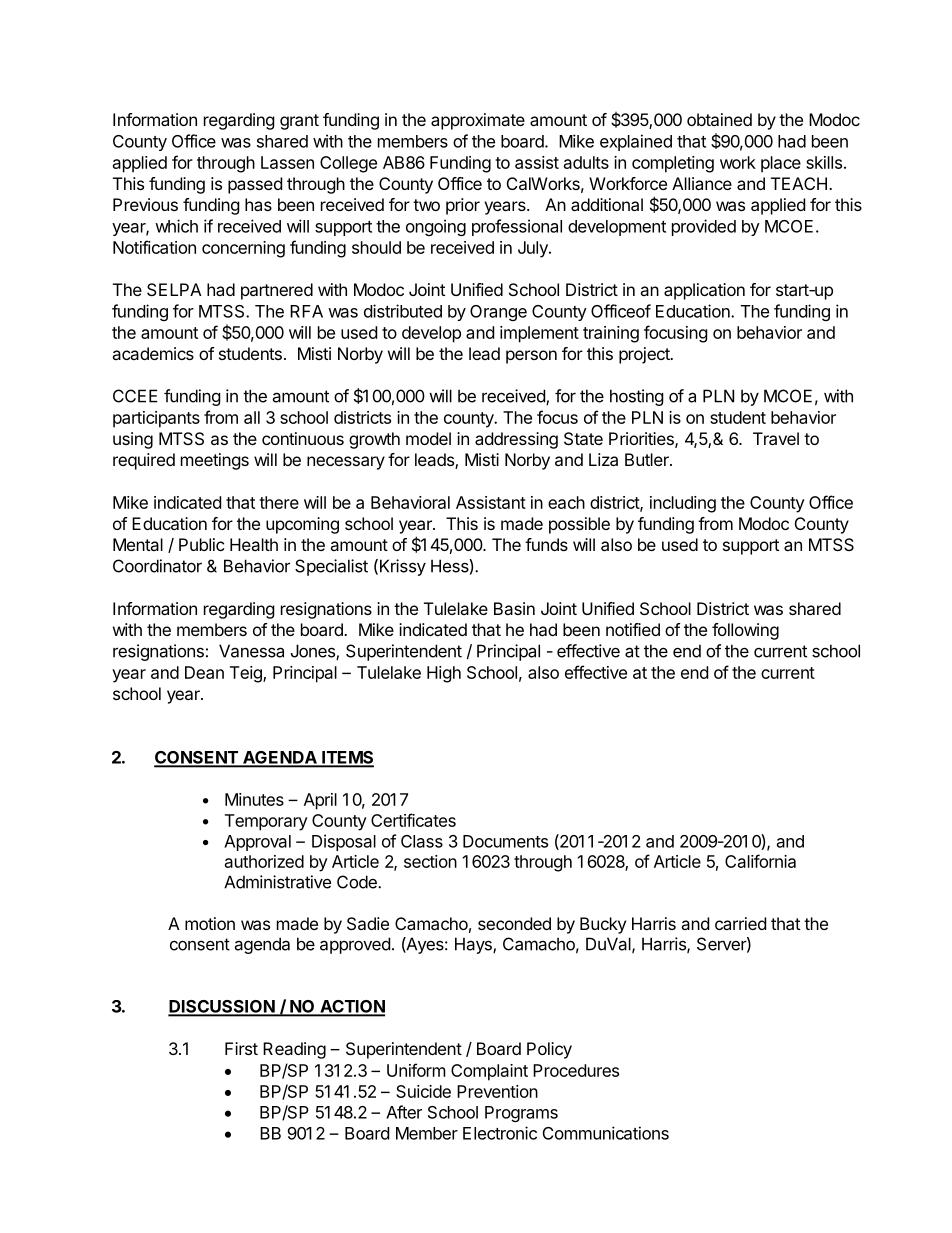 The image size is (952, 1233). Describe the element at coordinates (745, 631) in the screenshot. I see `following` at that location.
